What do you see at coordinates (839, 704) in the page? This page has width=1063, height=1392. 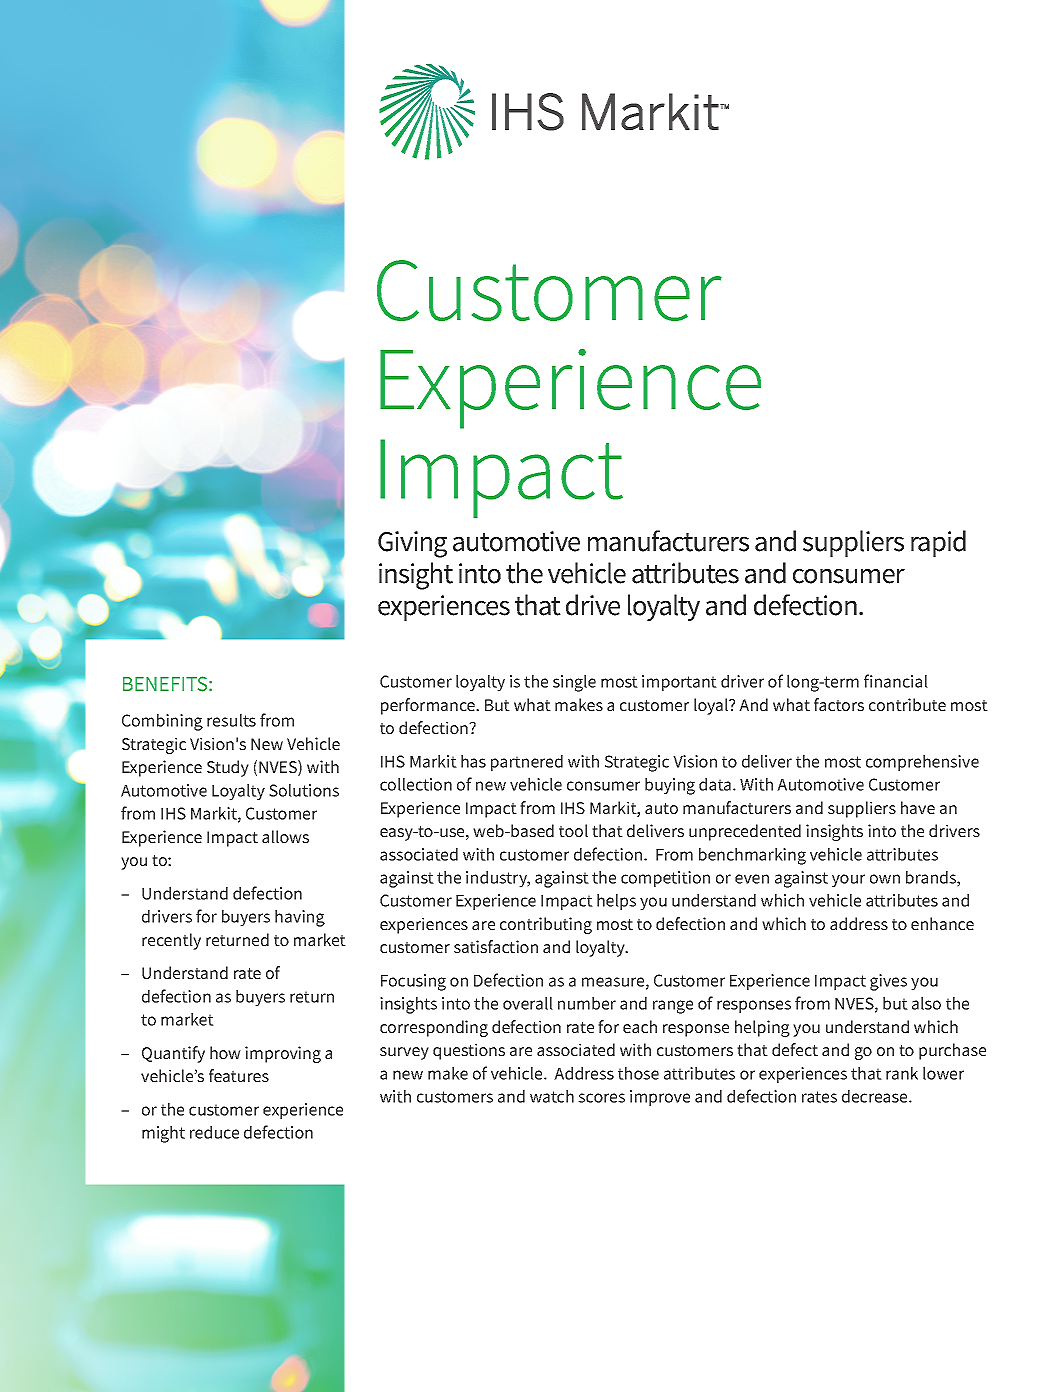 I see `factors` at bounding box center [839, 704].
